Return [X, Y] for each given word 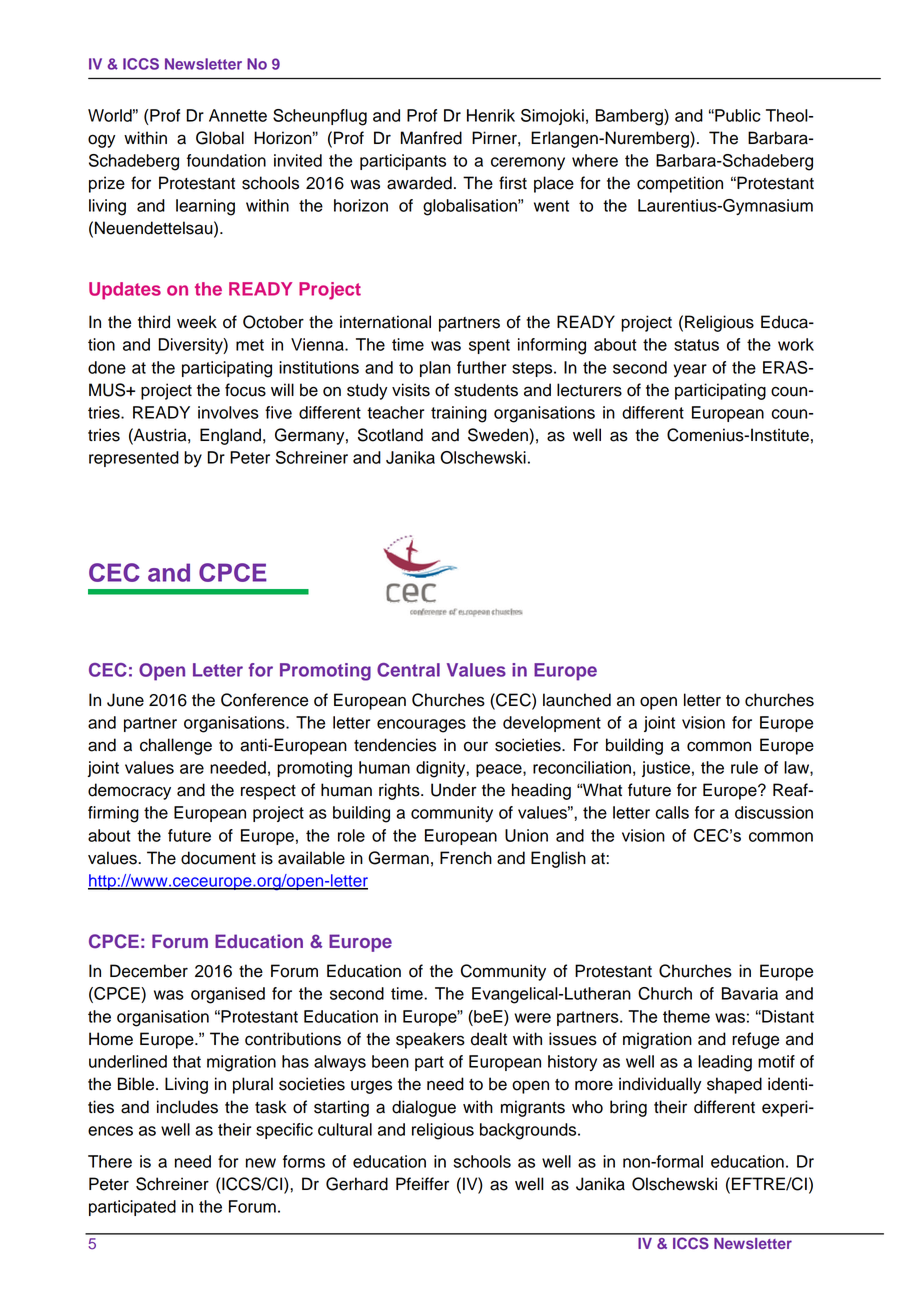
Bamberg [630, 117]
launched [577, 700]
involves [228, 412]
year [690, 370]
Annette [238, 115]
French [466, 858]
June [125, 700]
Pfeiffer [422, 1184]
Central [408, 670]
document [218, 858]
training [459, 414]
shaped [734, 1085]
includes [187, 1107]
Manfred [431, 138]
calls [672, 812]
